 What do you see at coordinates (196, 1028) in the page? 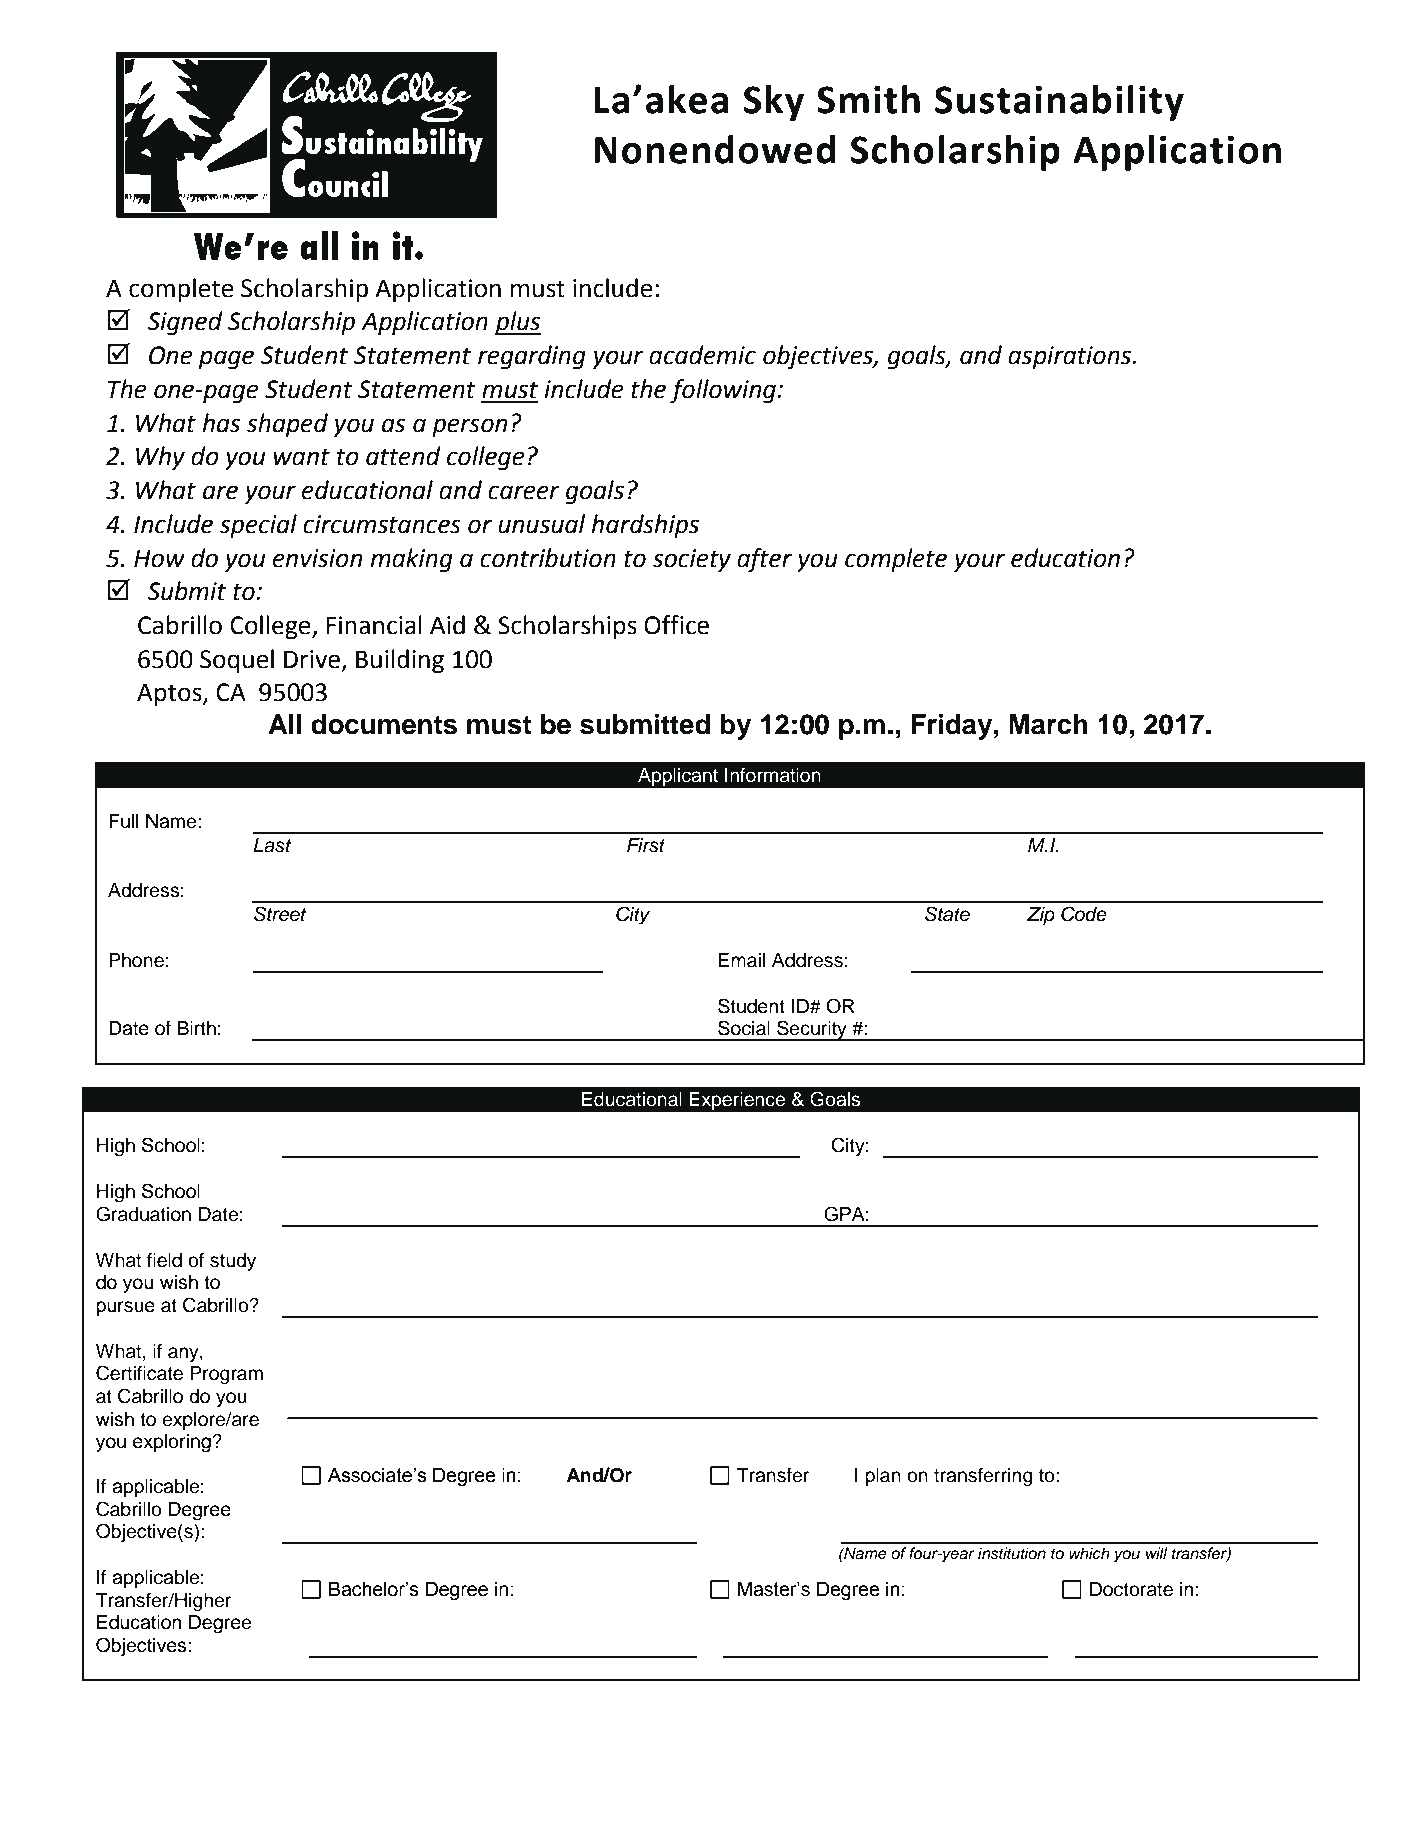
I see `Birth` at bounding box center [196, 1028].
